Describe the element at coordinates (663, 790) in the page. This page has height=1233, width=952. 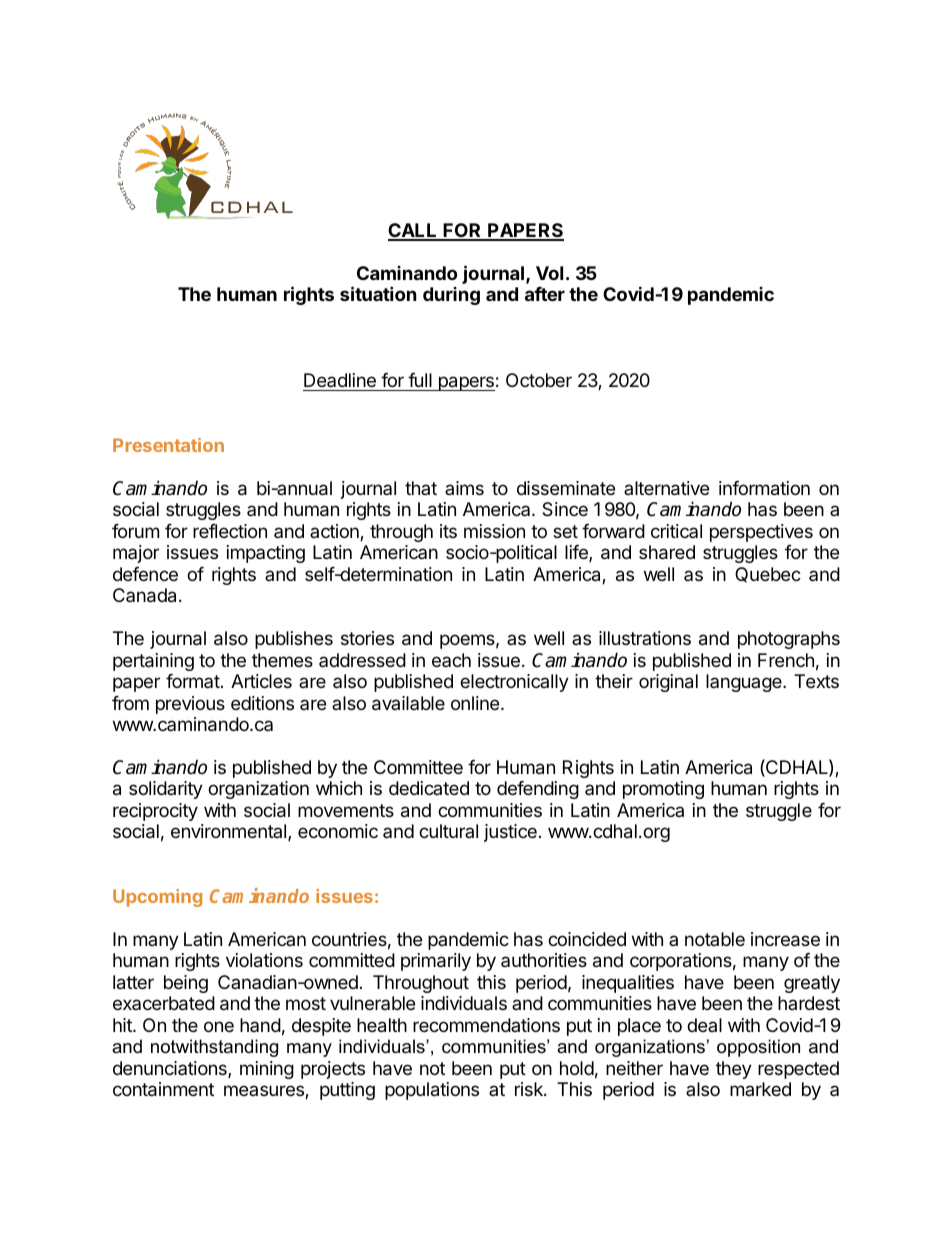
I see `promoting` at that location.
